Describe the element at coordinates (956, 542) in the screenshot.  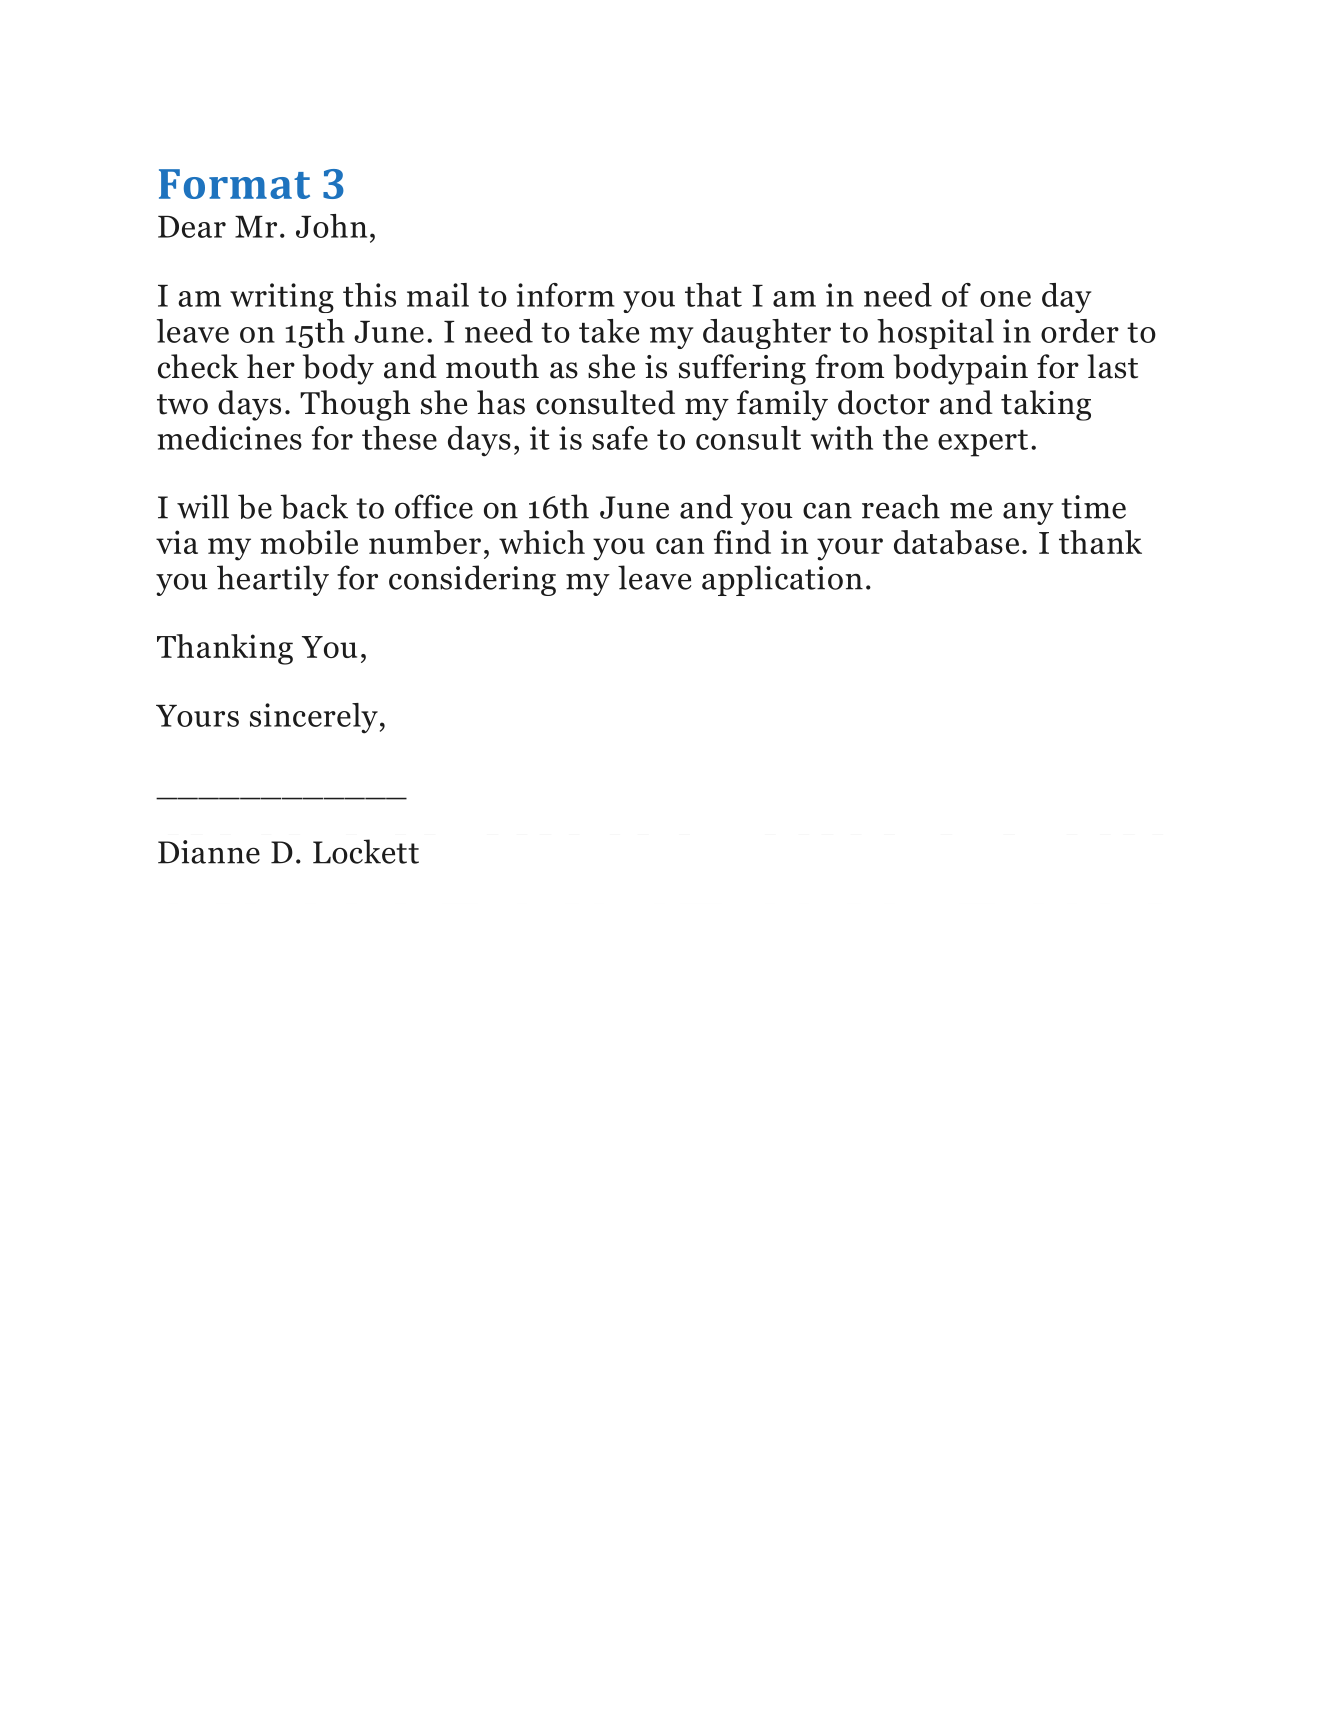
I see `database` at that location.
